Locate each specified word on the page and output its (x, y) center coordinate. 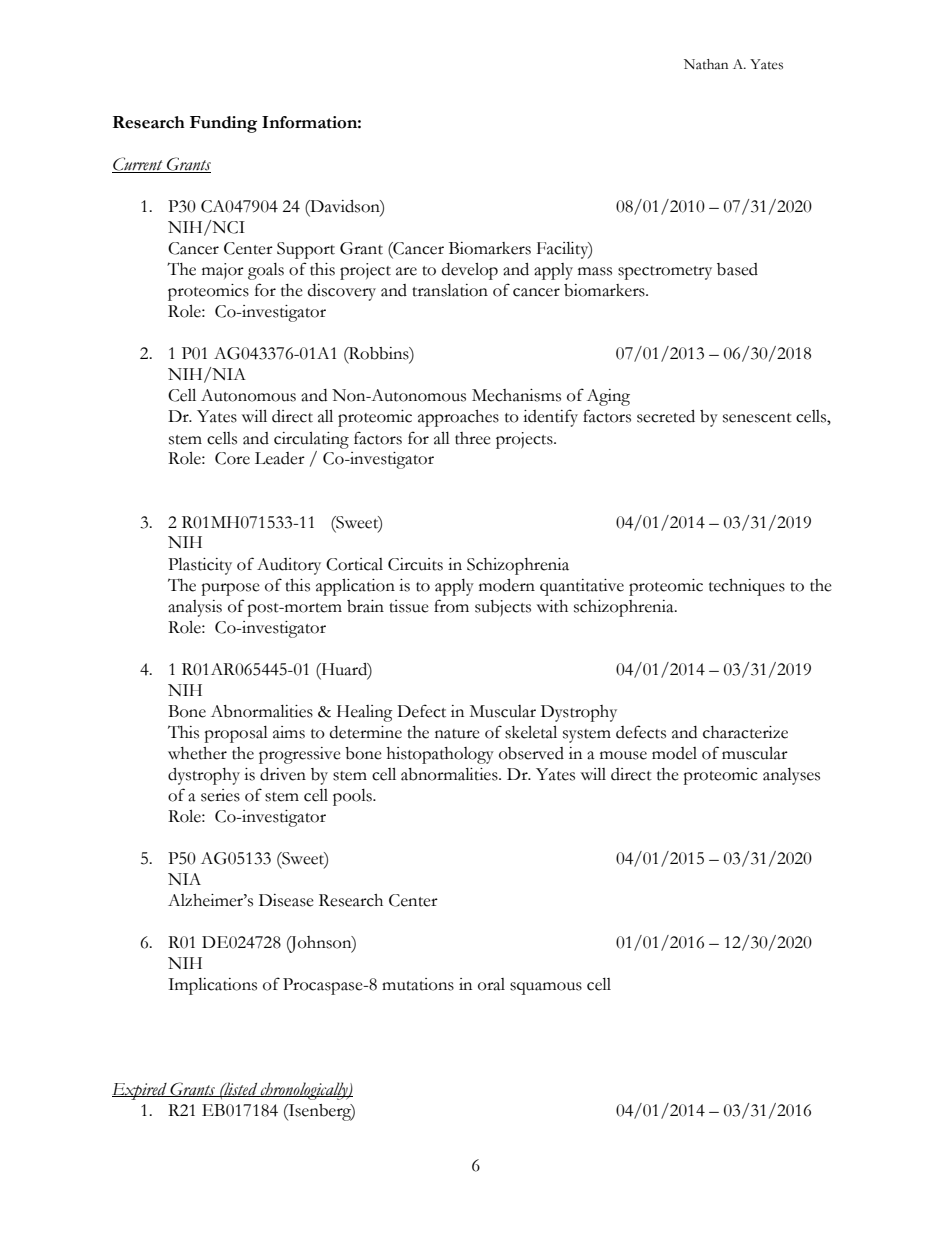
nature (457, 734)
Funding (223, 124)
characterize (745, 732)
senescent (757, 418)
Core (232, 458)
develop (470, 271)
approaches (458, 418)
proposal (236, 734)
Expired (140, 1091)
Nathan (706, 64)
